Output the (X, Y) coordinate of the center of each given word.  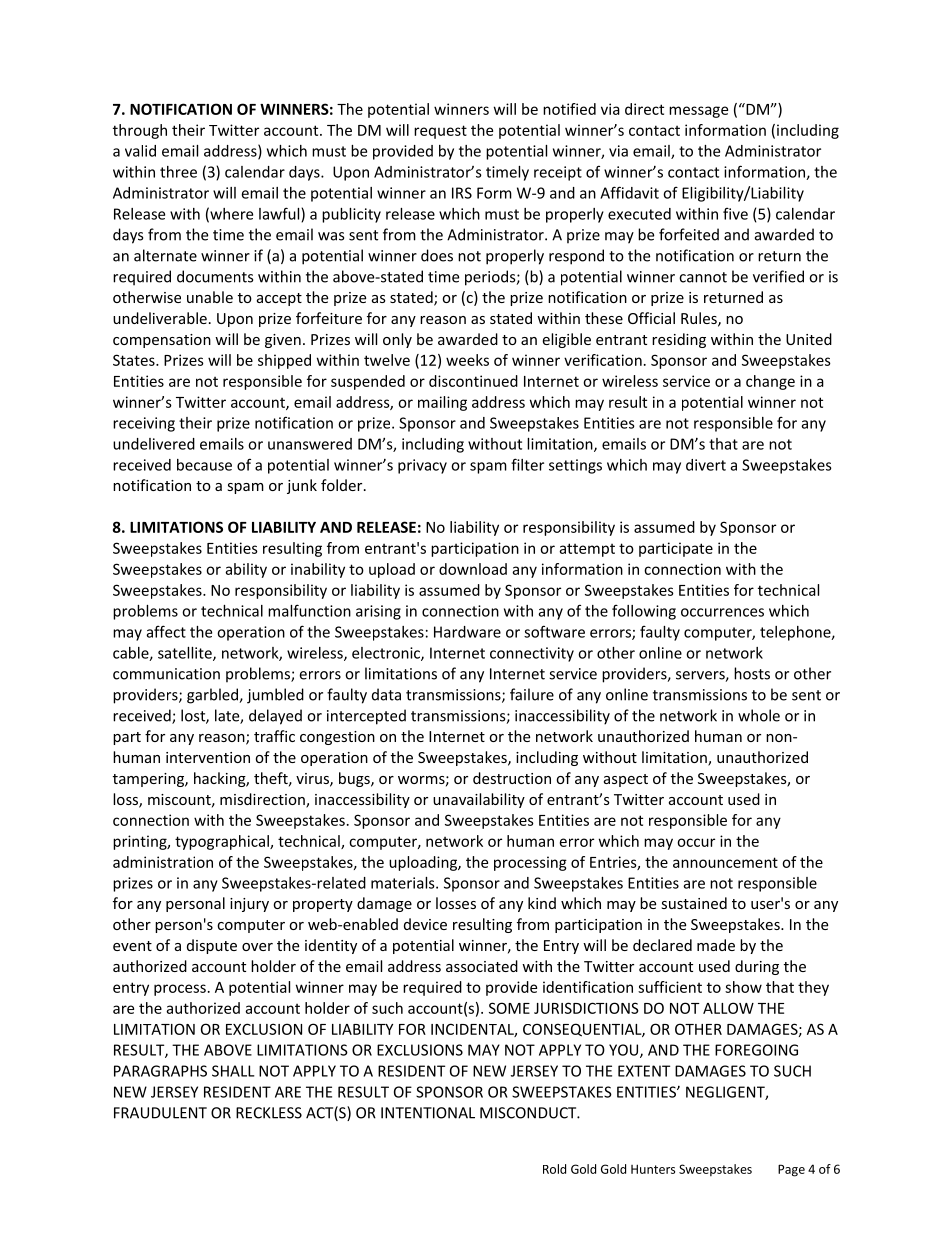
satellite (186, 654)
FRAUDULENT (160, 1113)
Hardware (467, 632)
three (178, 172)
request (440, 132)
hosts (752, 673)
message (698, 112)
